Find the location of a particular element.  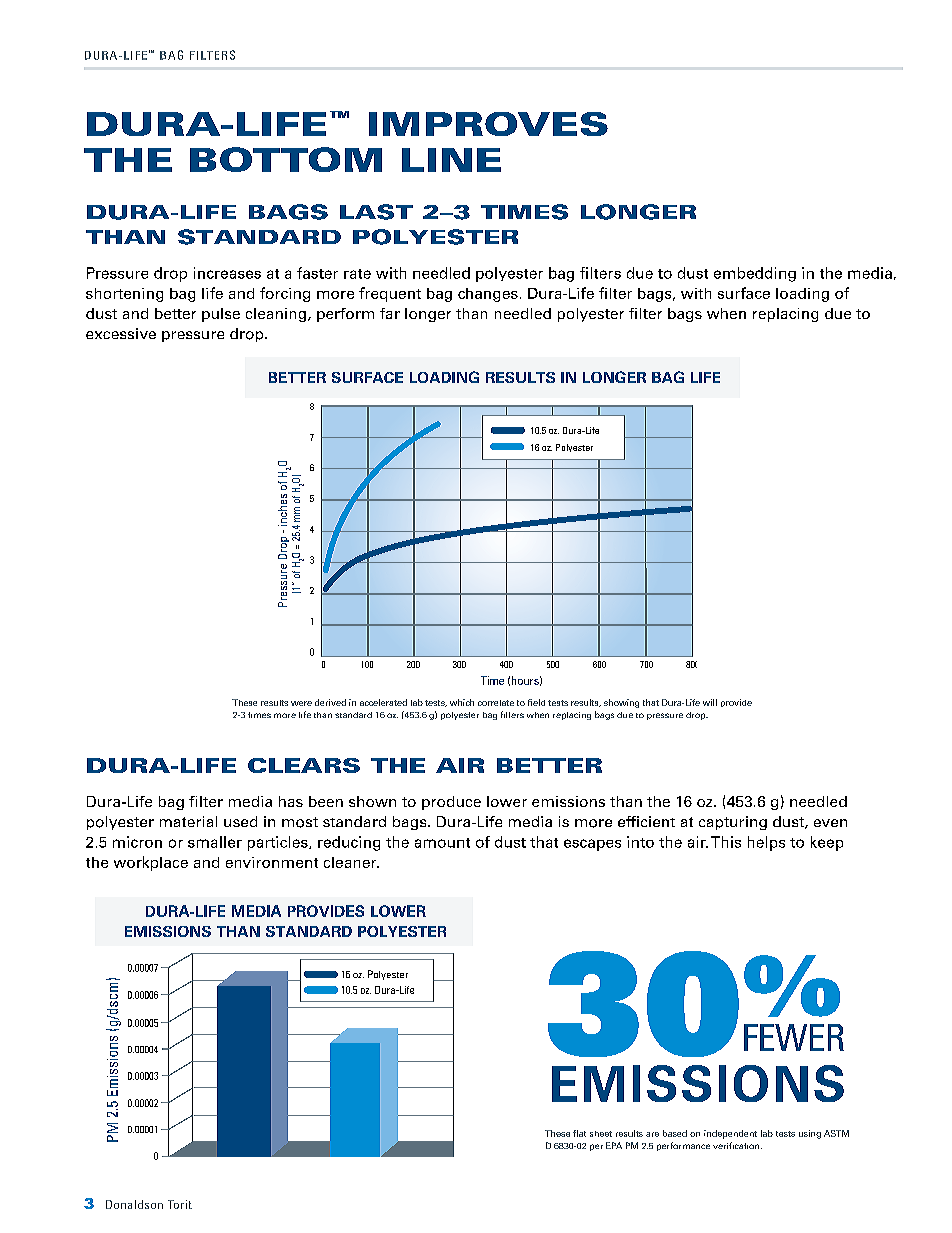

were is located at coordinates (301, 703).
